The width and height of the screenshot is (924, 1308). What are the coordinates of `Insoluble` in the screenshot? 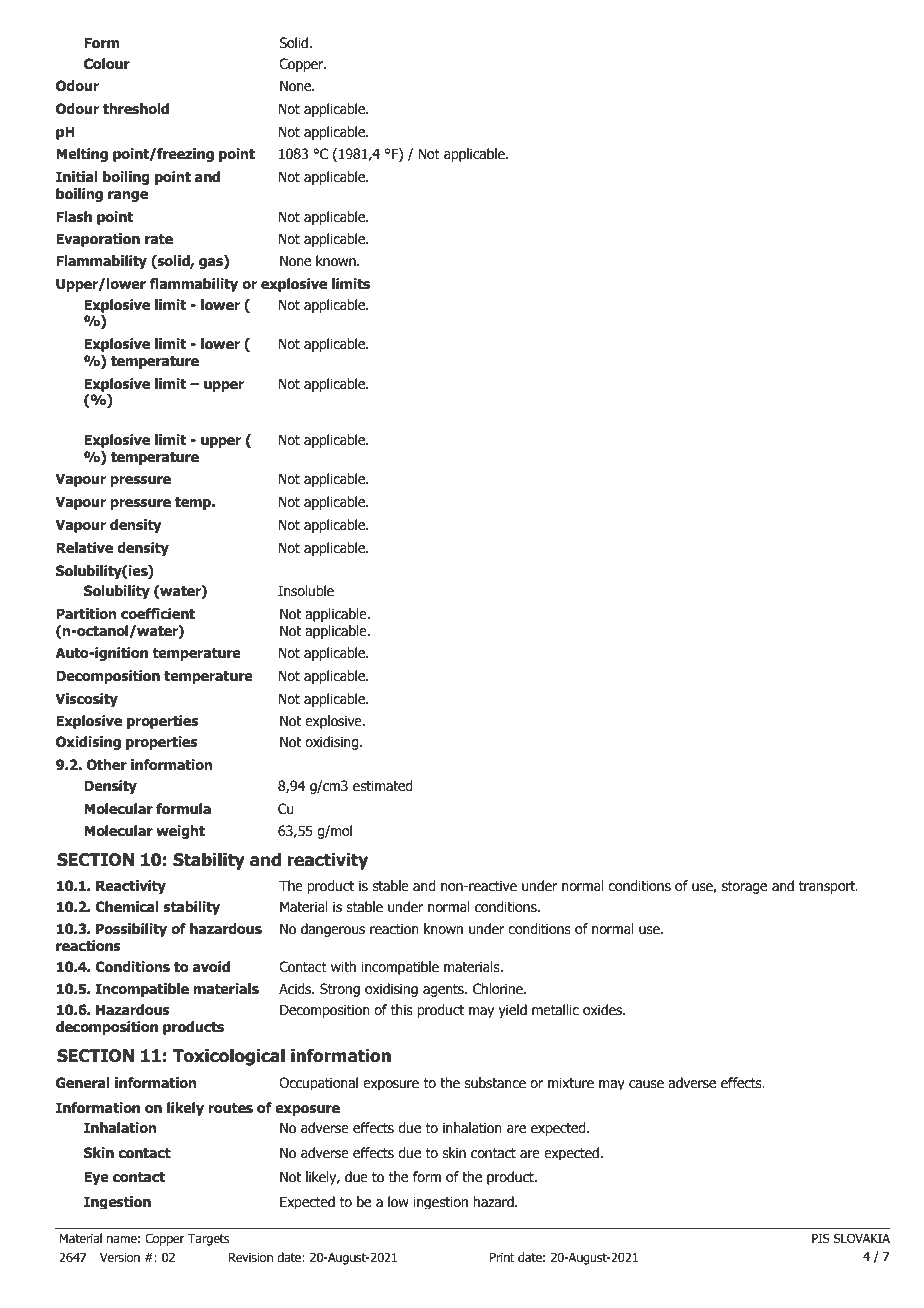 It's located at (306, 591).
